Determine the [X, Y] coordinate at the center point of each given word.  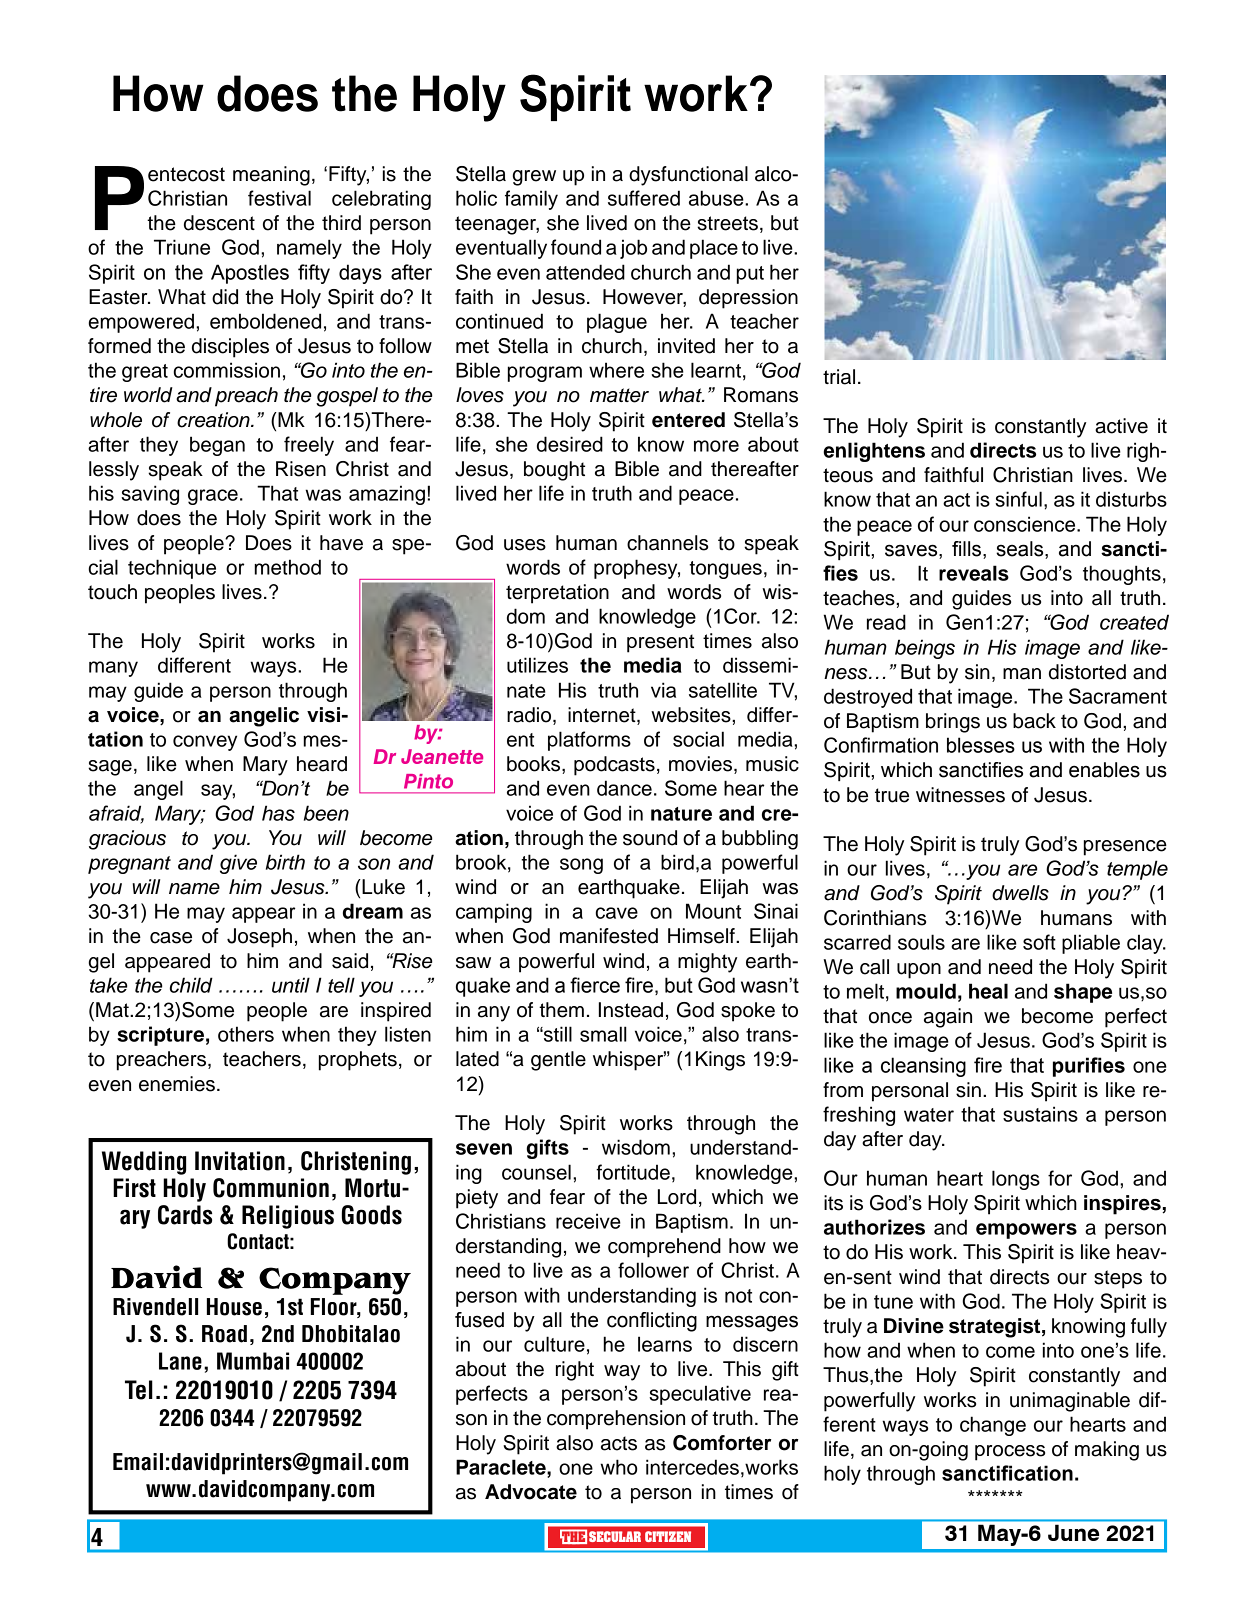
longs [1016, 1180]
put [750, 275]
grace [213, 497]
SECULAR [615, 1536]
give [238, 864]
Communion [271, 1188]
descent [219, 223]
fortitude [633, 1172]
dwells [1020, 893]
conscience [1026, 524]
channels [667, 543]
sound [650, 838]
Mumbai [253, 1361]
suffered [644, 198]
